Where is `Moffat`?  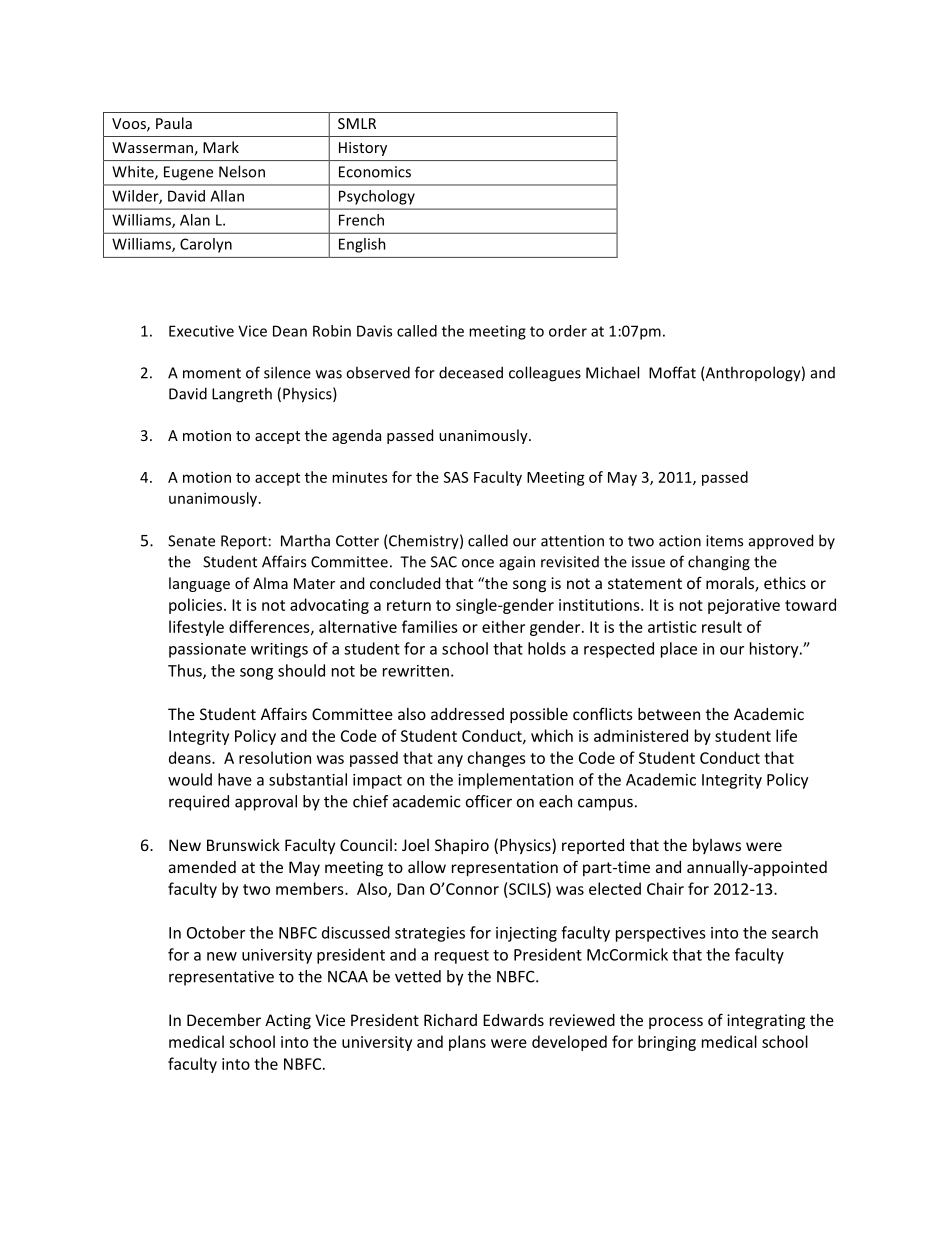 Moffat is located at coordinates (672, 372).
